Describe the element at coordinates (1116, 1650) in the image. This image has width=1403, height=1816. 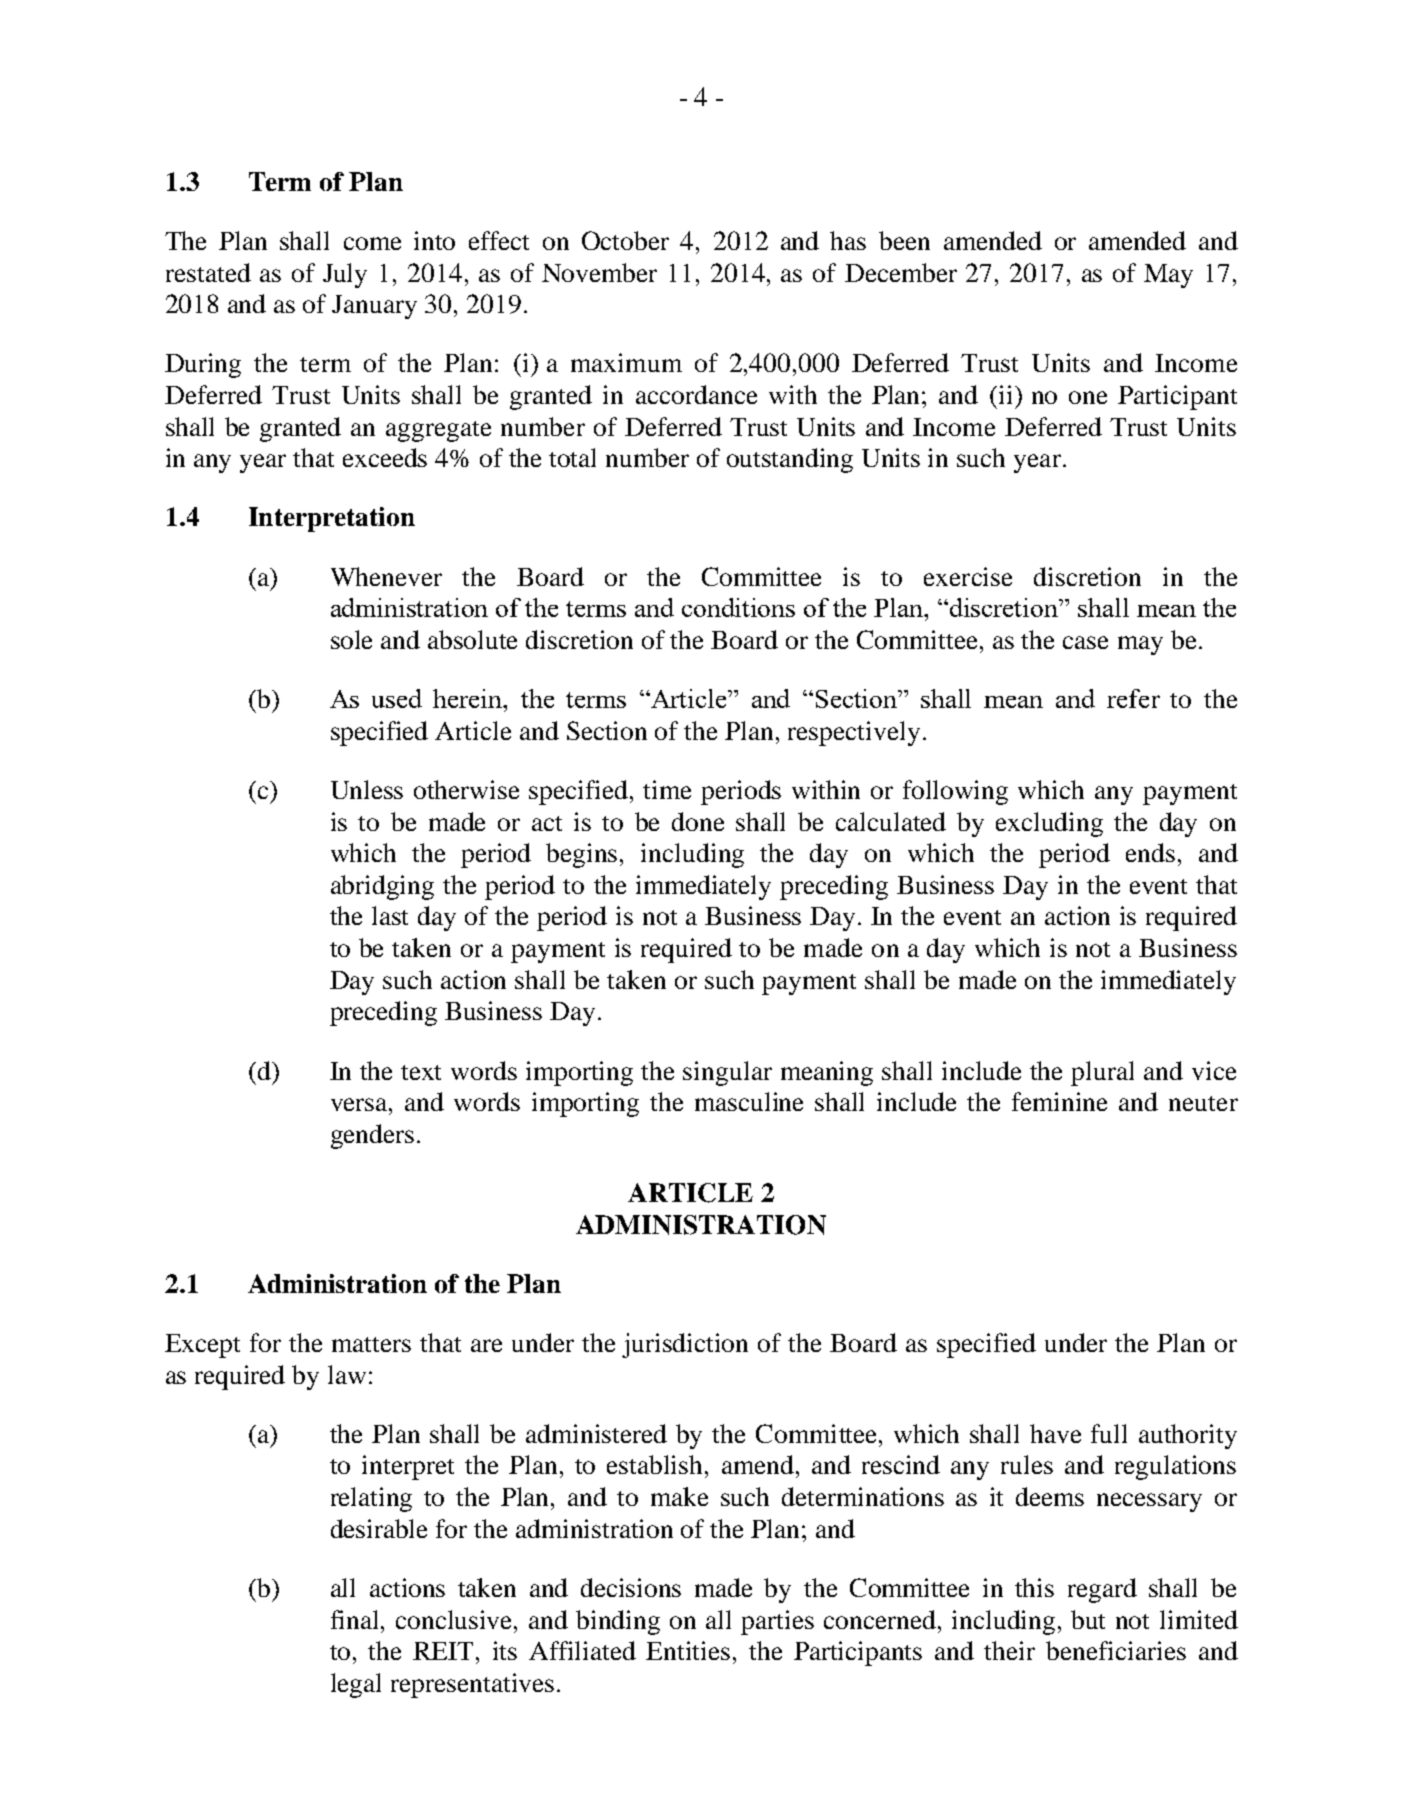
I see `beneficiaries` at that location.
